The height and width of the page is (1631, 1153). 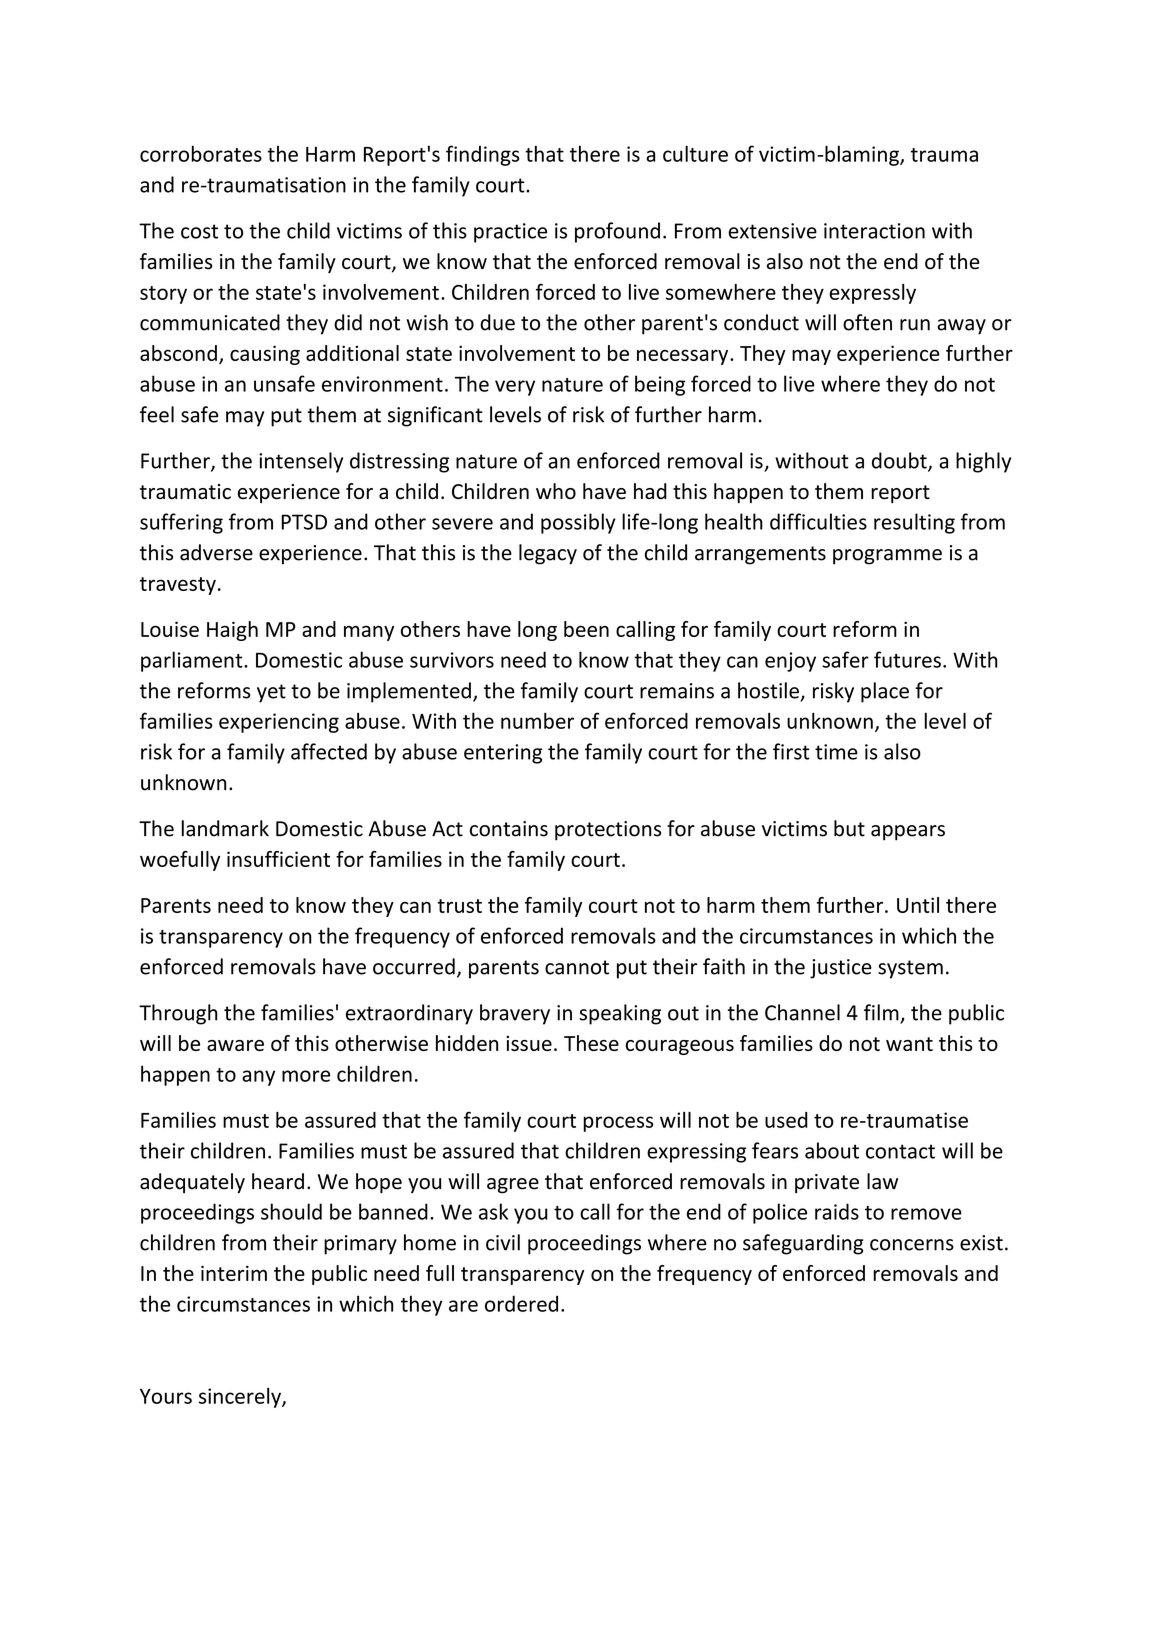 What do you see at coordinates (201, 153) in the page?
I see `corroborates` at bounding box center [201, 153].
